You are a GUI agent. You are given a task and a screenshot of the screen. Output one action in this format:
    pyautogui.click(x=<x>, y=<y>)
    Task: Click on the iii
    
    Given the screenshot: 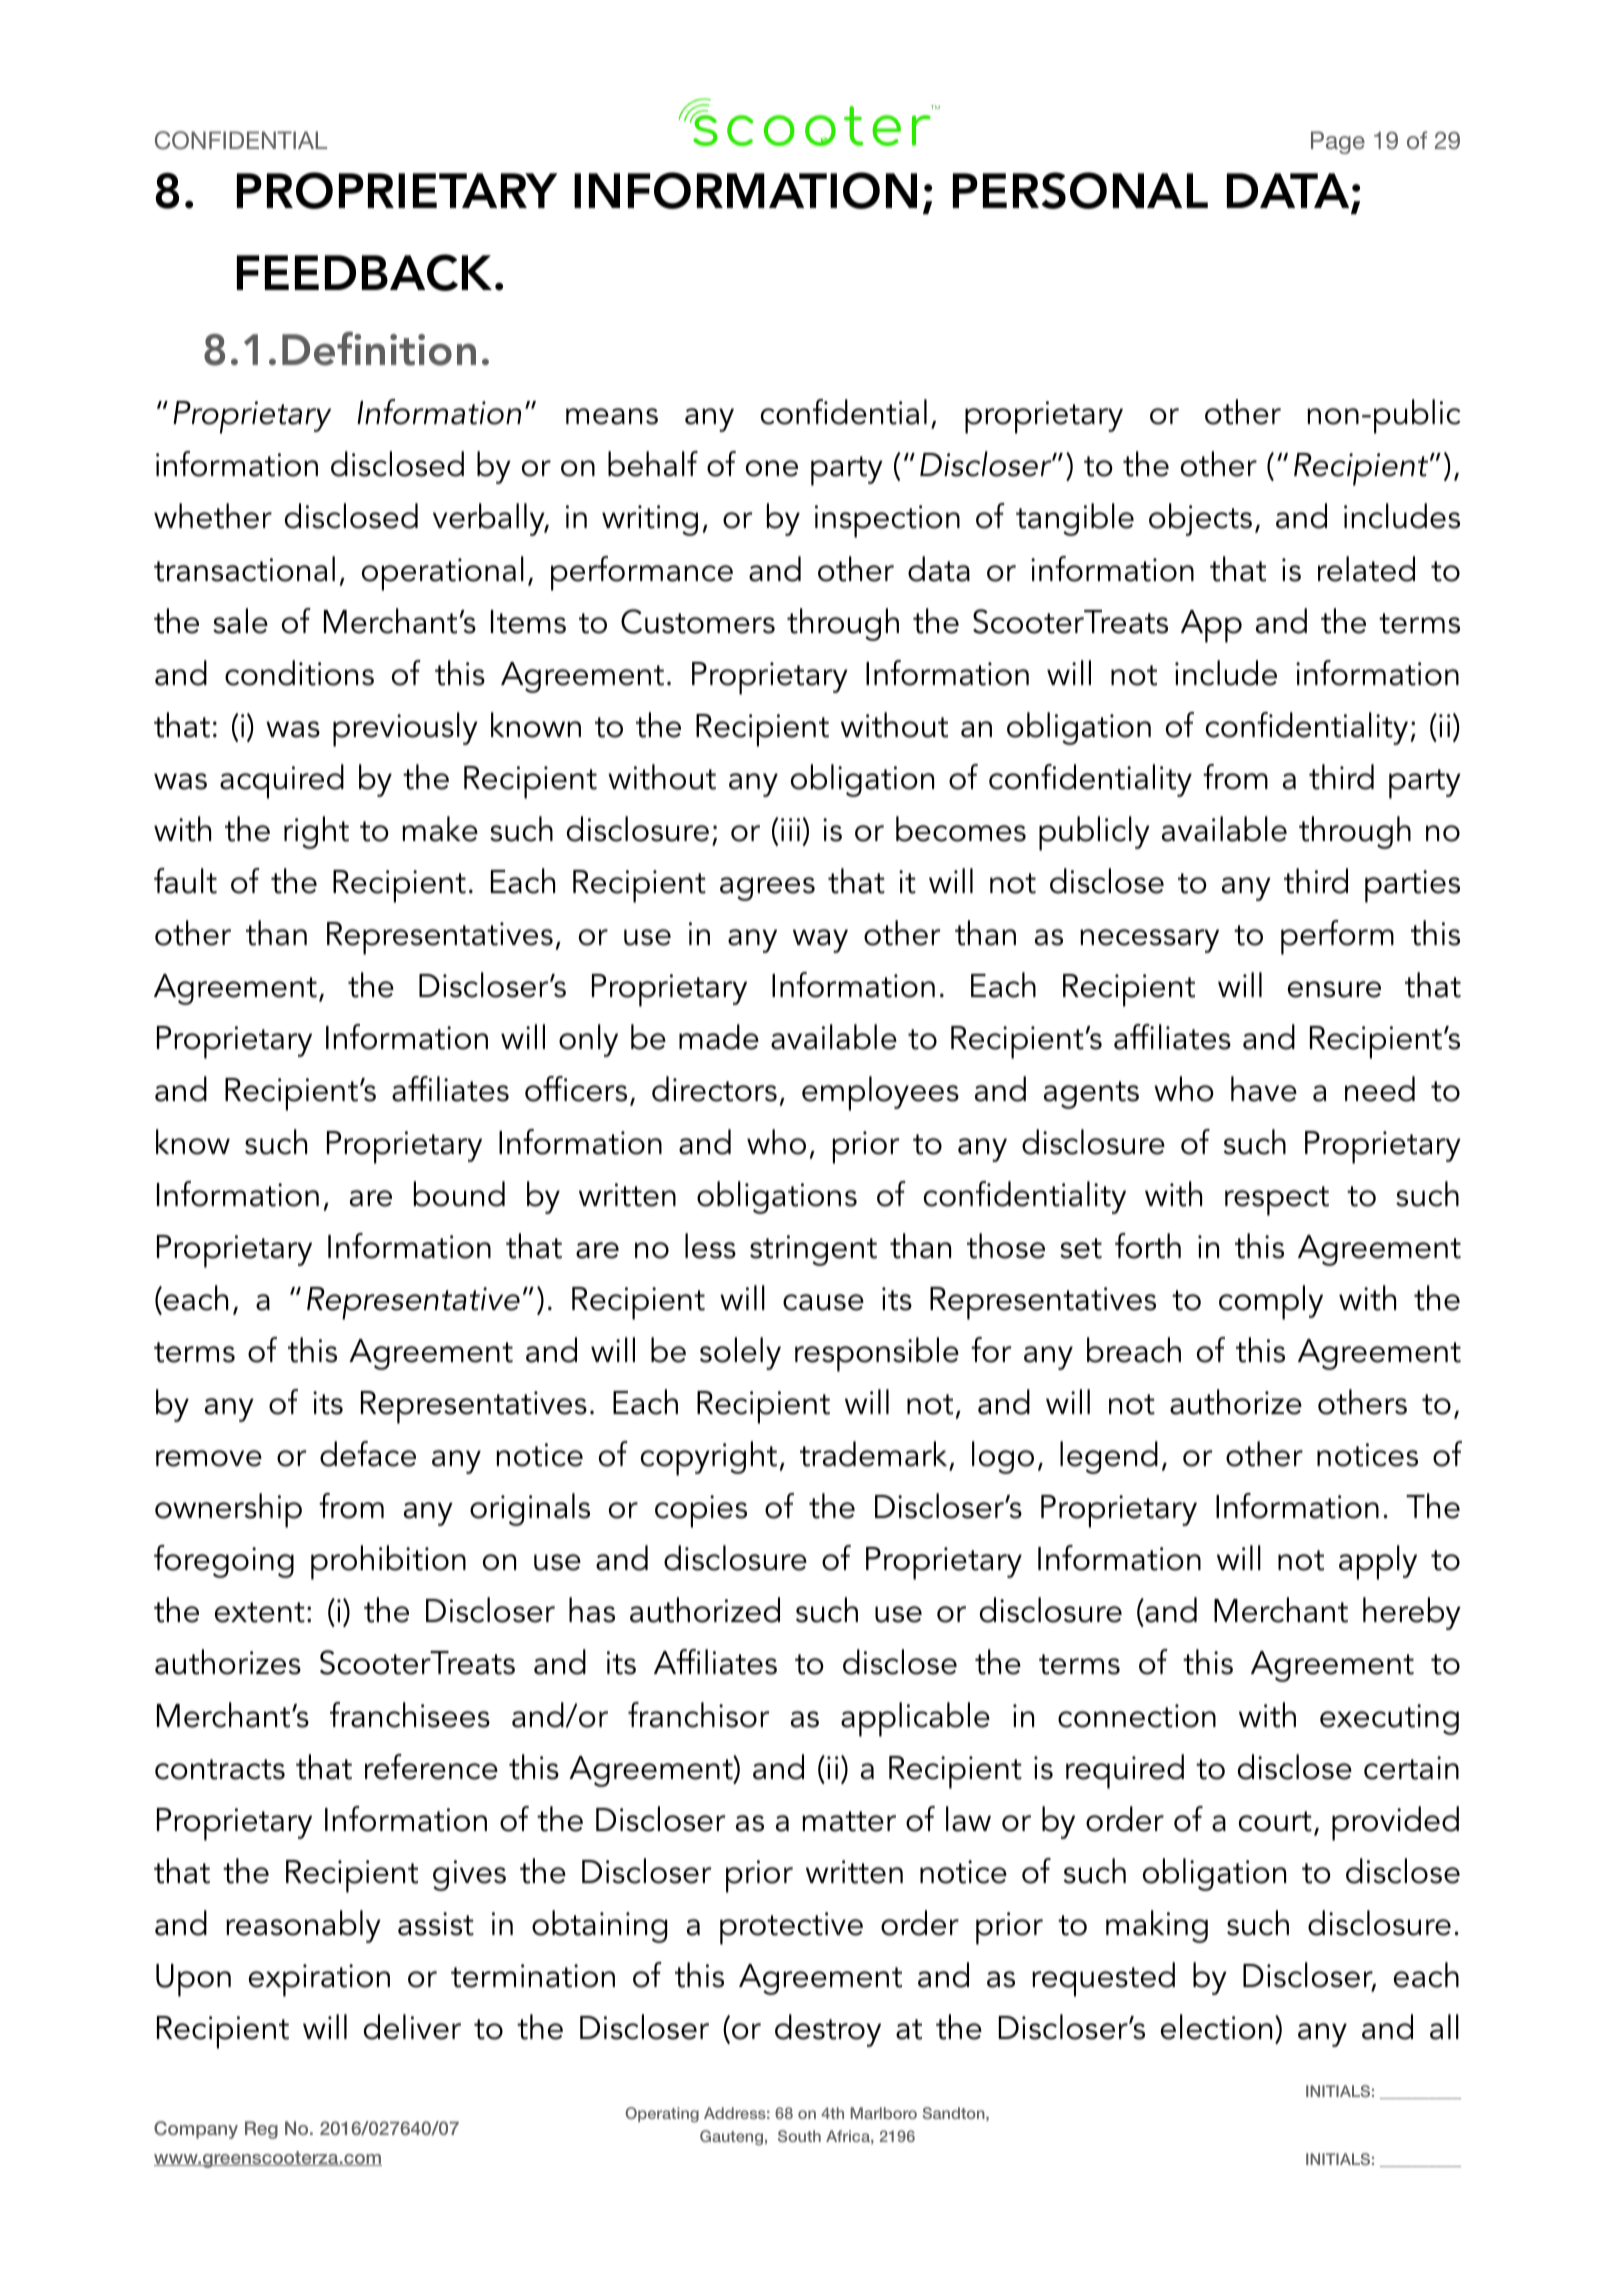 What is the action you would take?
    pyautogui.click(x=790, y=829)
